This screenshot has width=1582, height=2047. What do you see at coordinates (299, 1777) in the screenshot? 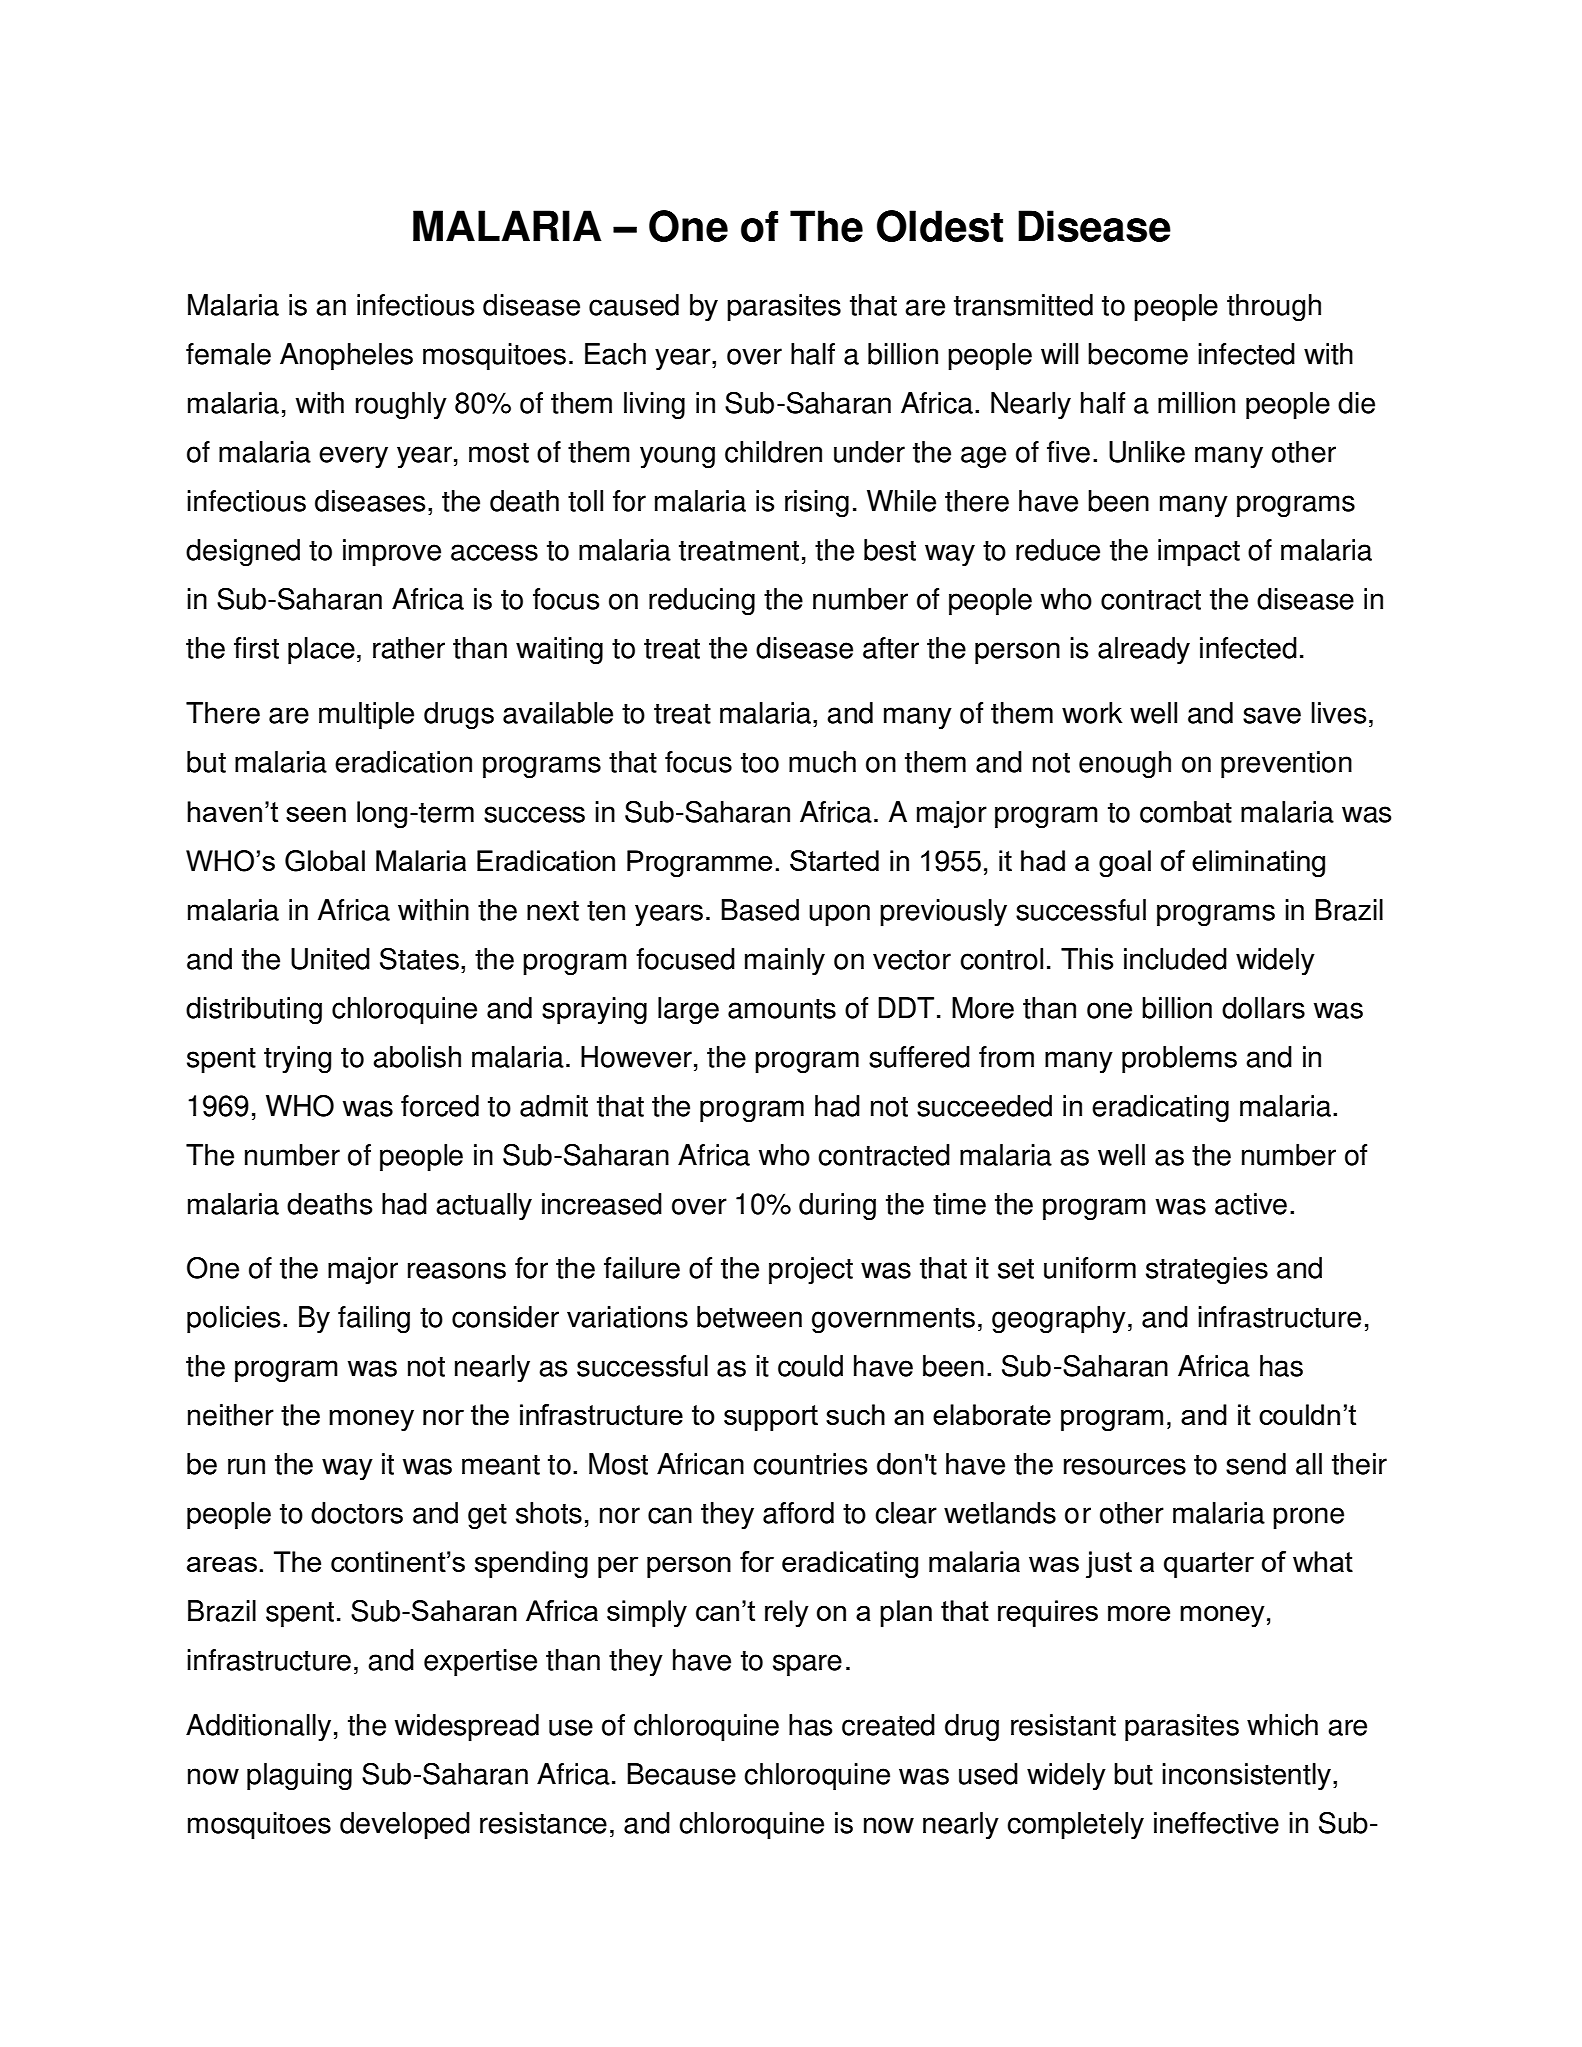
I see `plaguing` at bounding box center [299, 1777].
